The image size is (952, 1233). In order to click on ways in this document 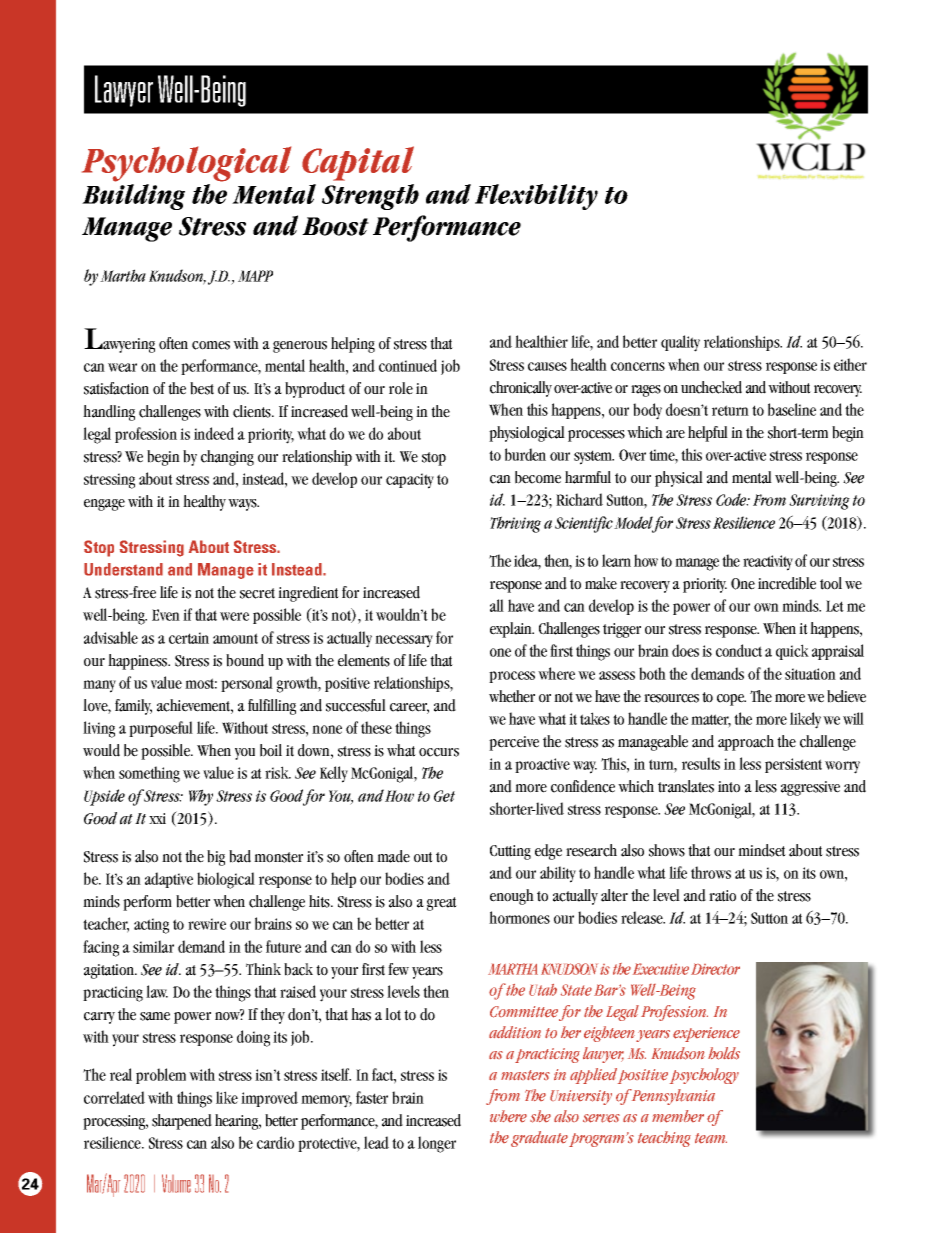, I will do `click(243, 505)`.
